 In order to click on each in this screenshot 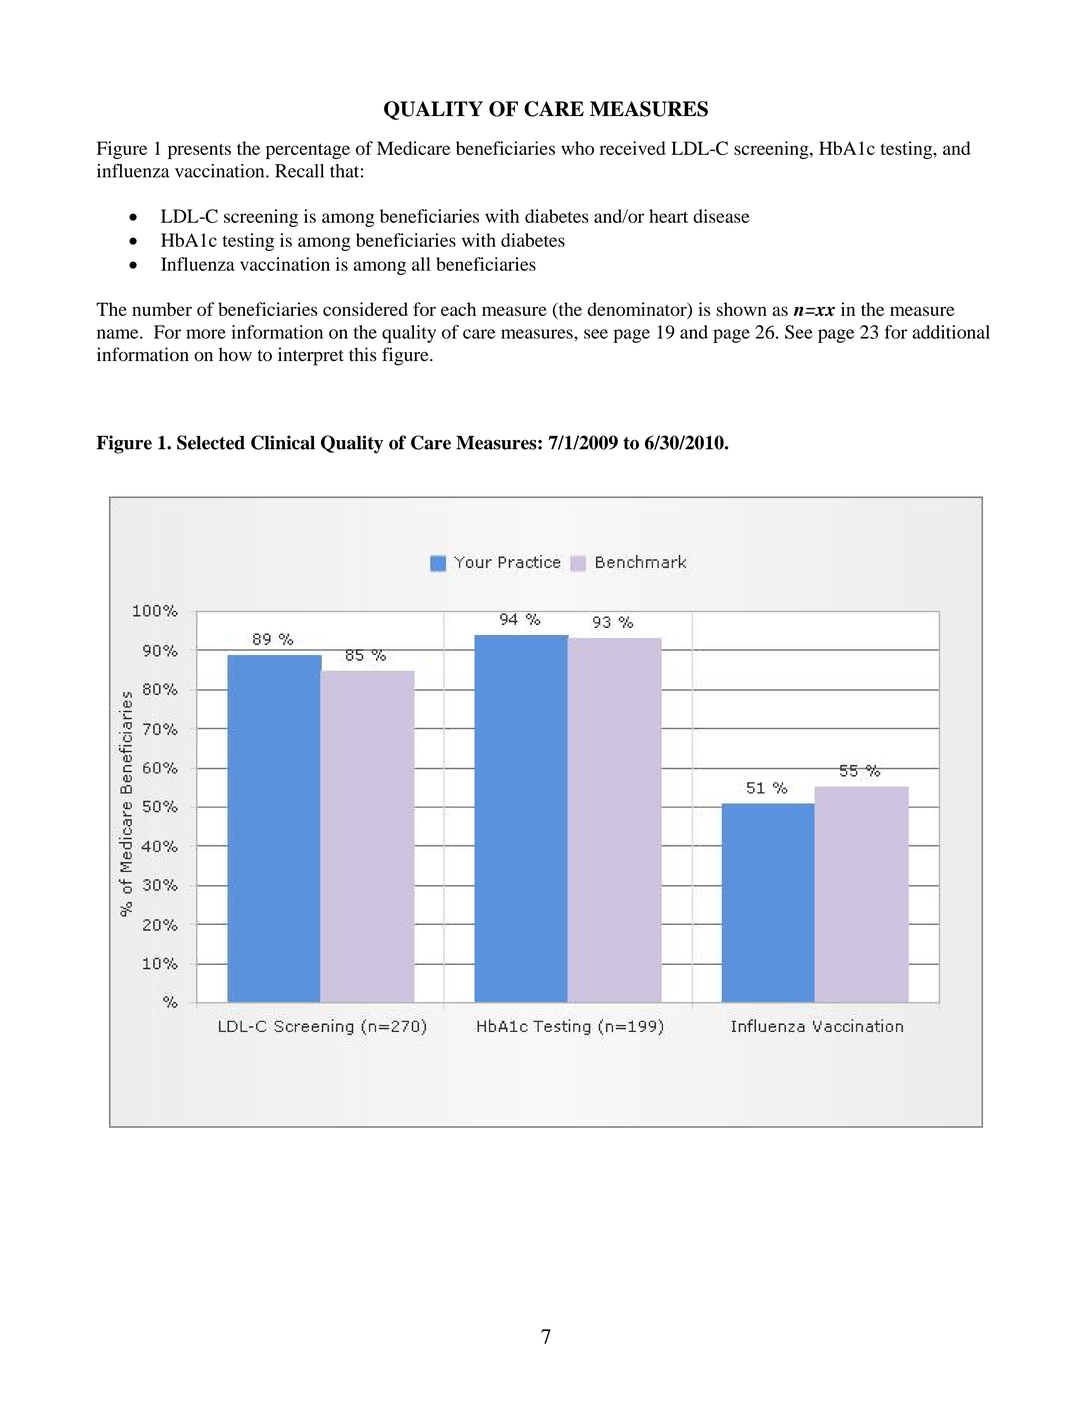, I will do `click(458, 309)`.
